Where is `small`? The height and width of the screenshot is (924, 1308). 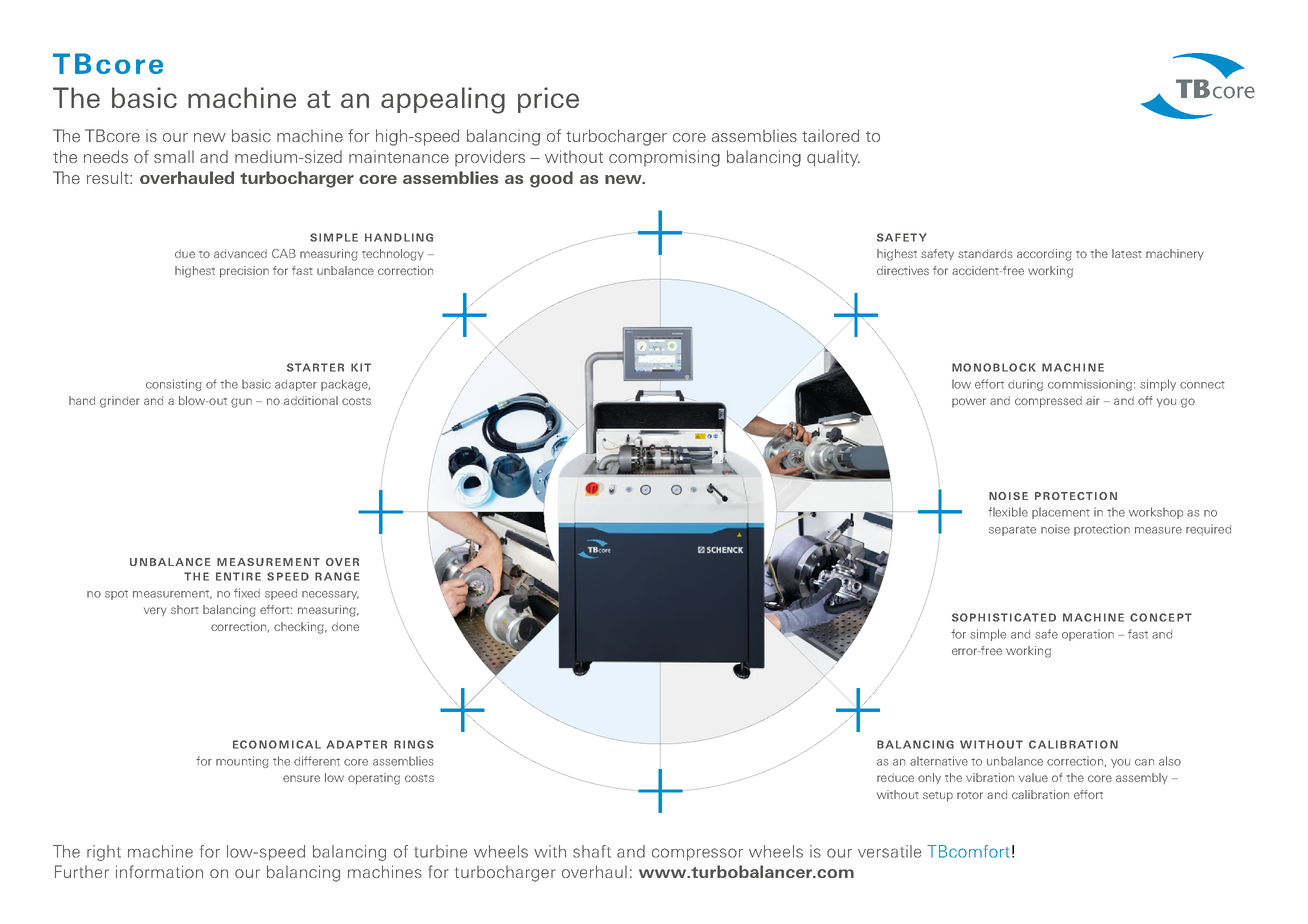 small is located at coordinates (174, 156).
